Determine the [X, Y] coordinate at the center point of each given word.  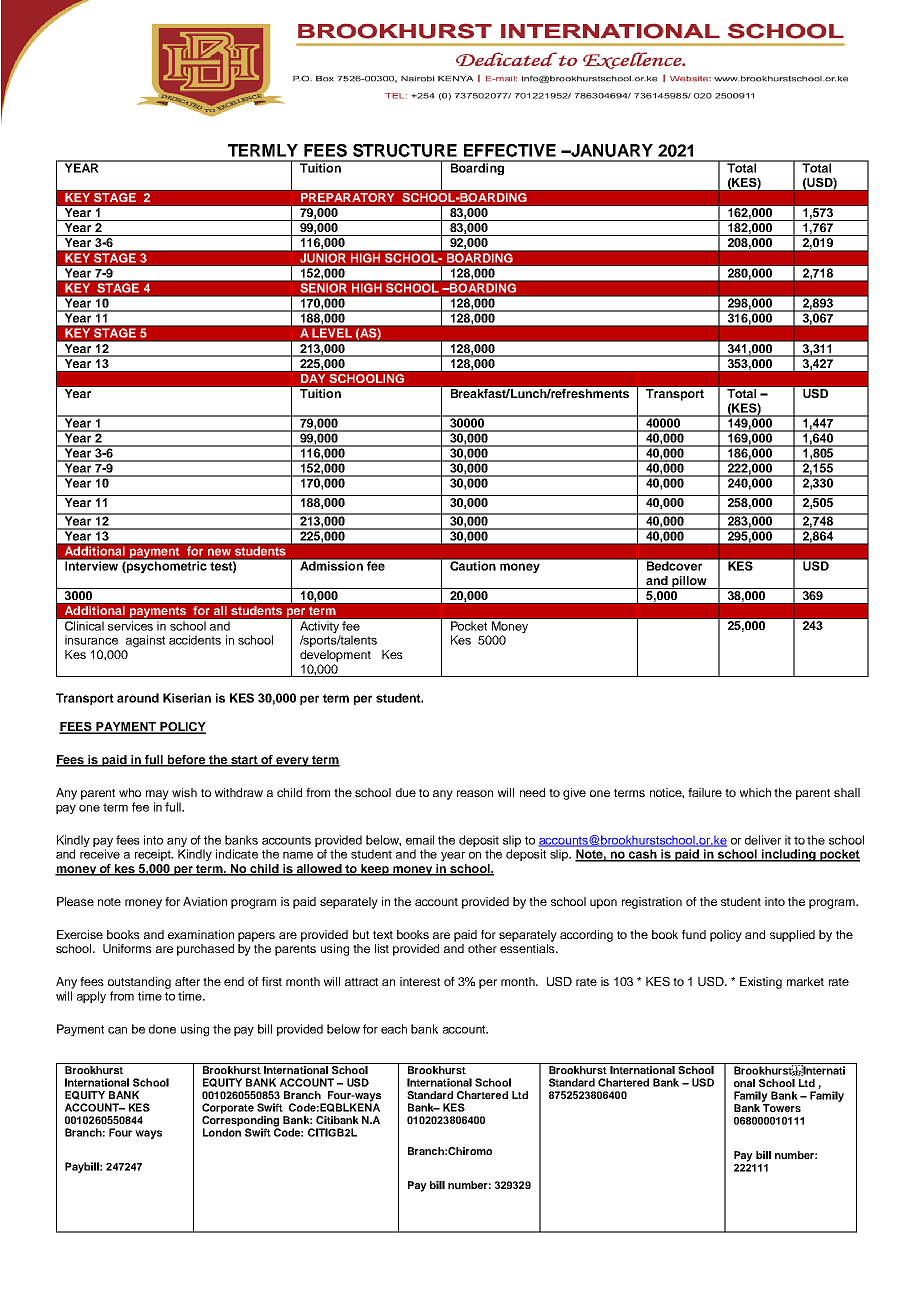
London [222, 1132]
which [755, 792]
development [335, 656]
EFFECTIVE [510, 150]
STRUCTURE [405, 150]
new [219, 552]
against [145, 641]
